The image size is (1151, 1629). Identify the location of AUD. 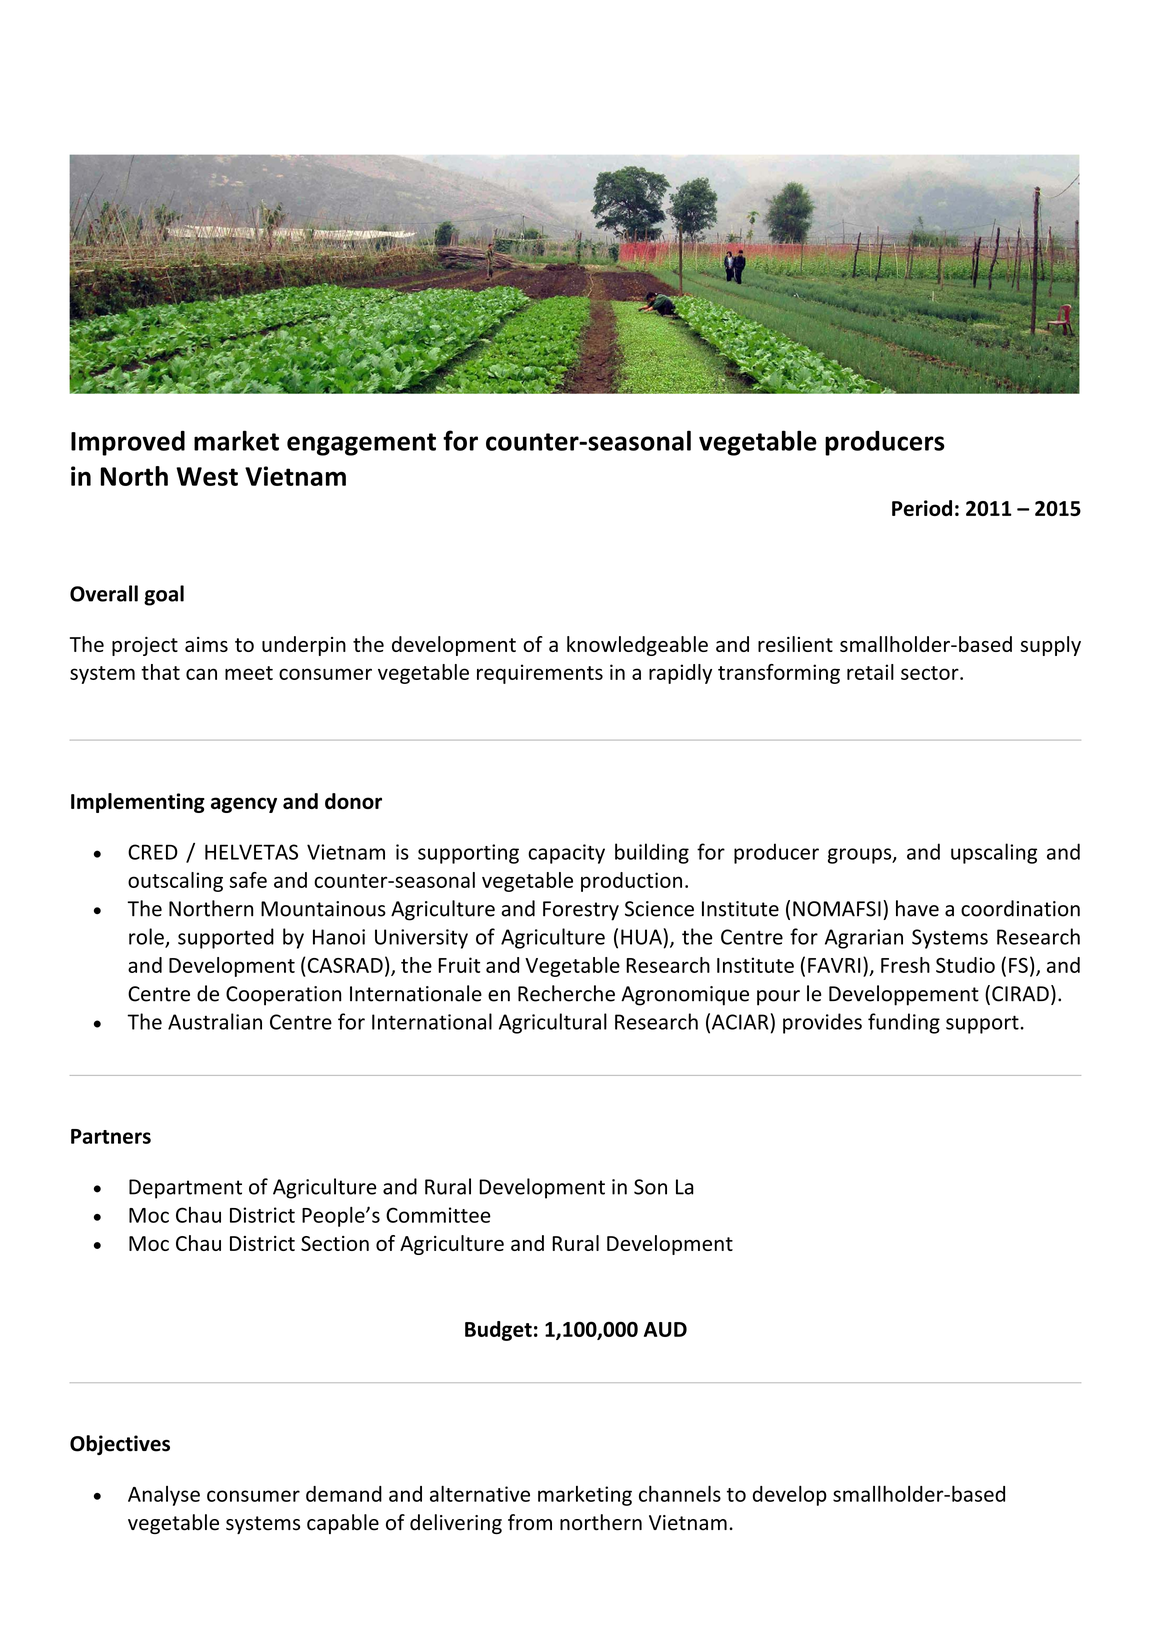
(665, 1329).
